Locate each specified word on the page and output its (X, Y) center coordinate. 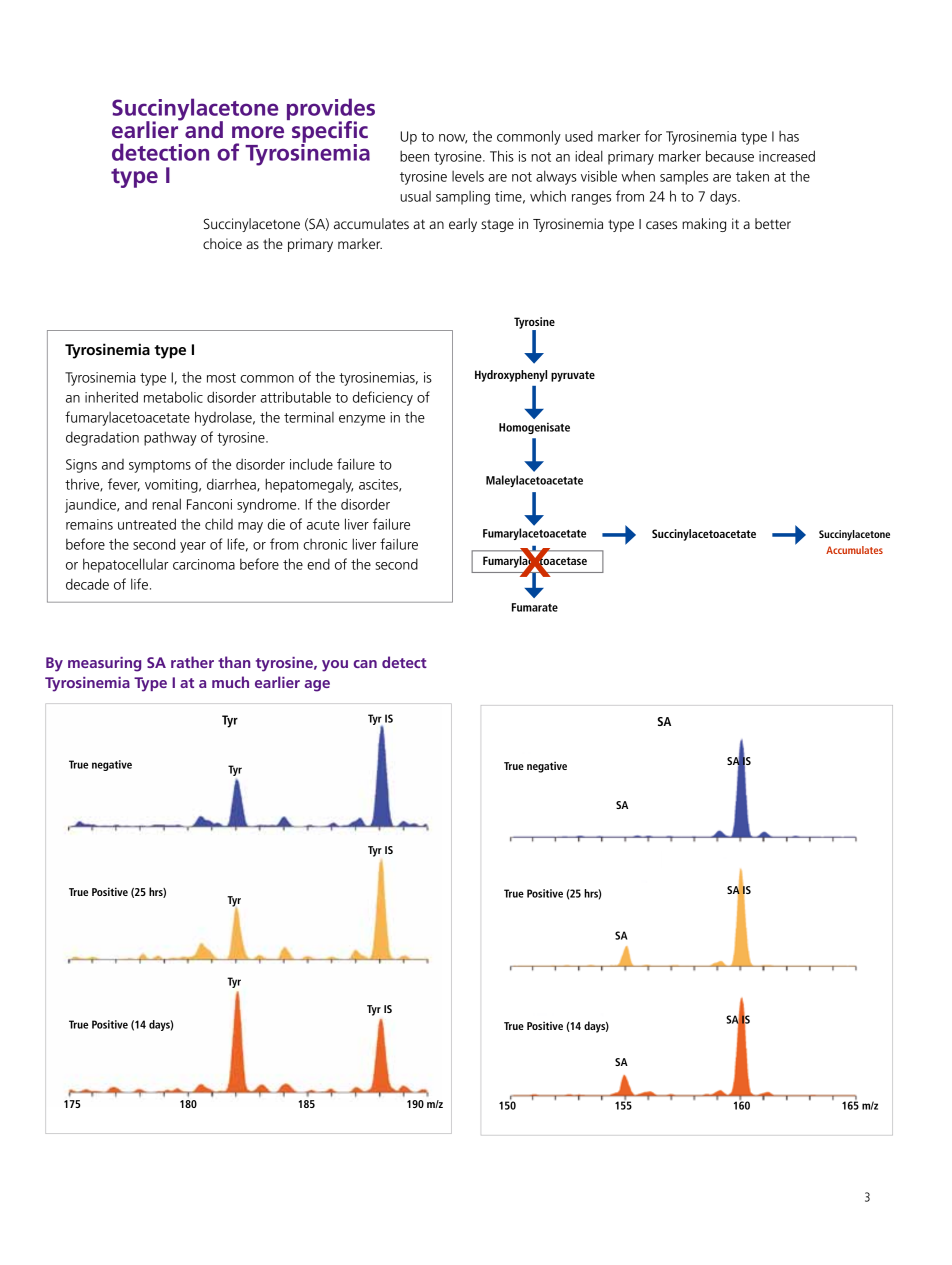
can (365, 664)
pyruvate (573, 376)
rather (192, 662)
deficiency (383, 398)
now (453, 139)
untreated (147, 524)
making (704, 225)
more (258, 132)
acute (323, 525)
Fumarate (535, 607)
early (463, 225)
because (730, 156)
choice (222, 243)
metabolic (173, 397)
